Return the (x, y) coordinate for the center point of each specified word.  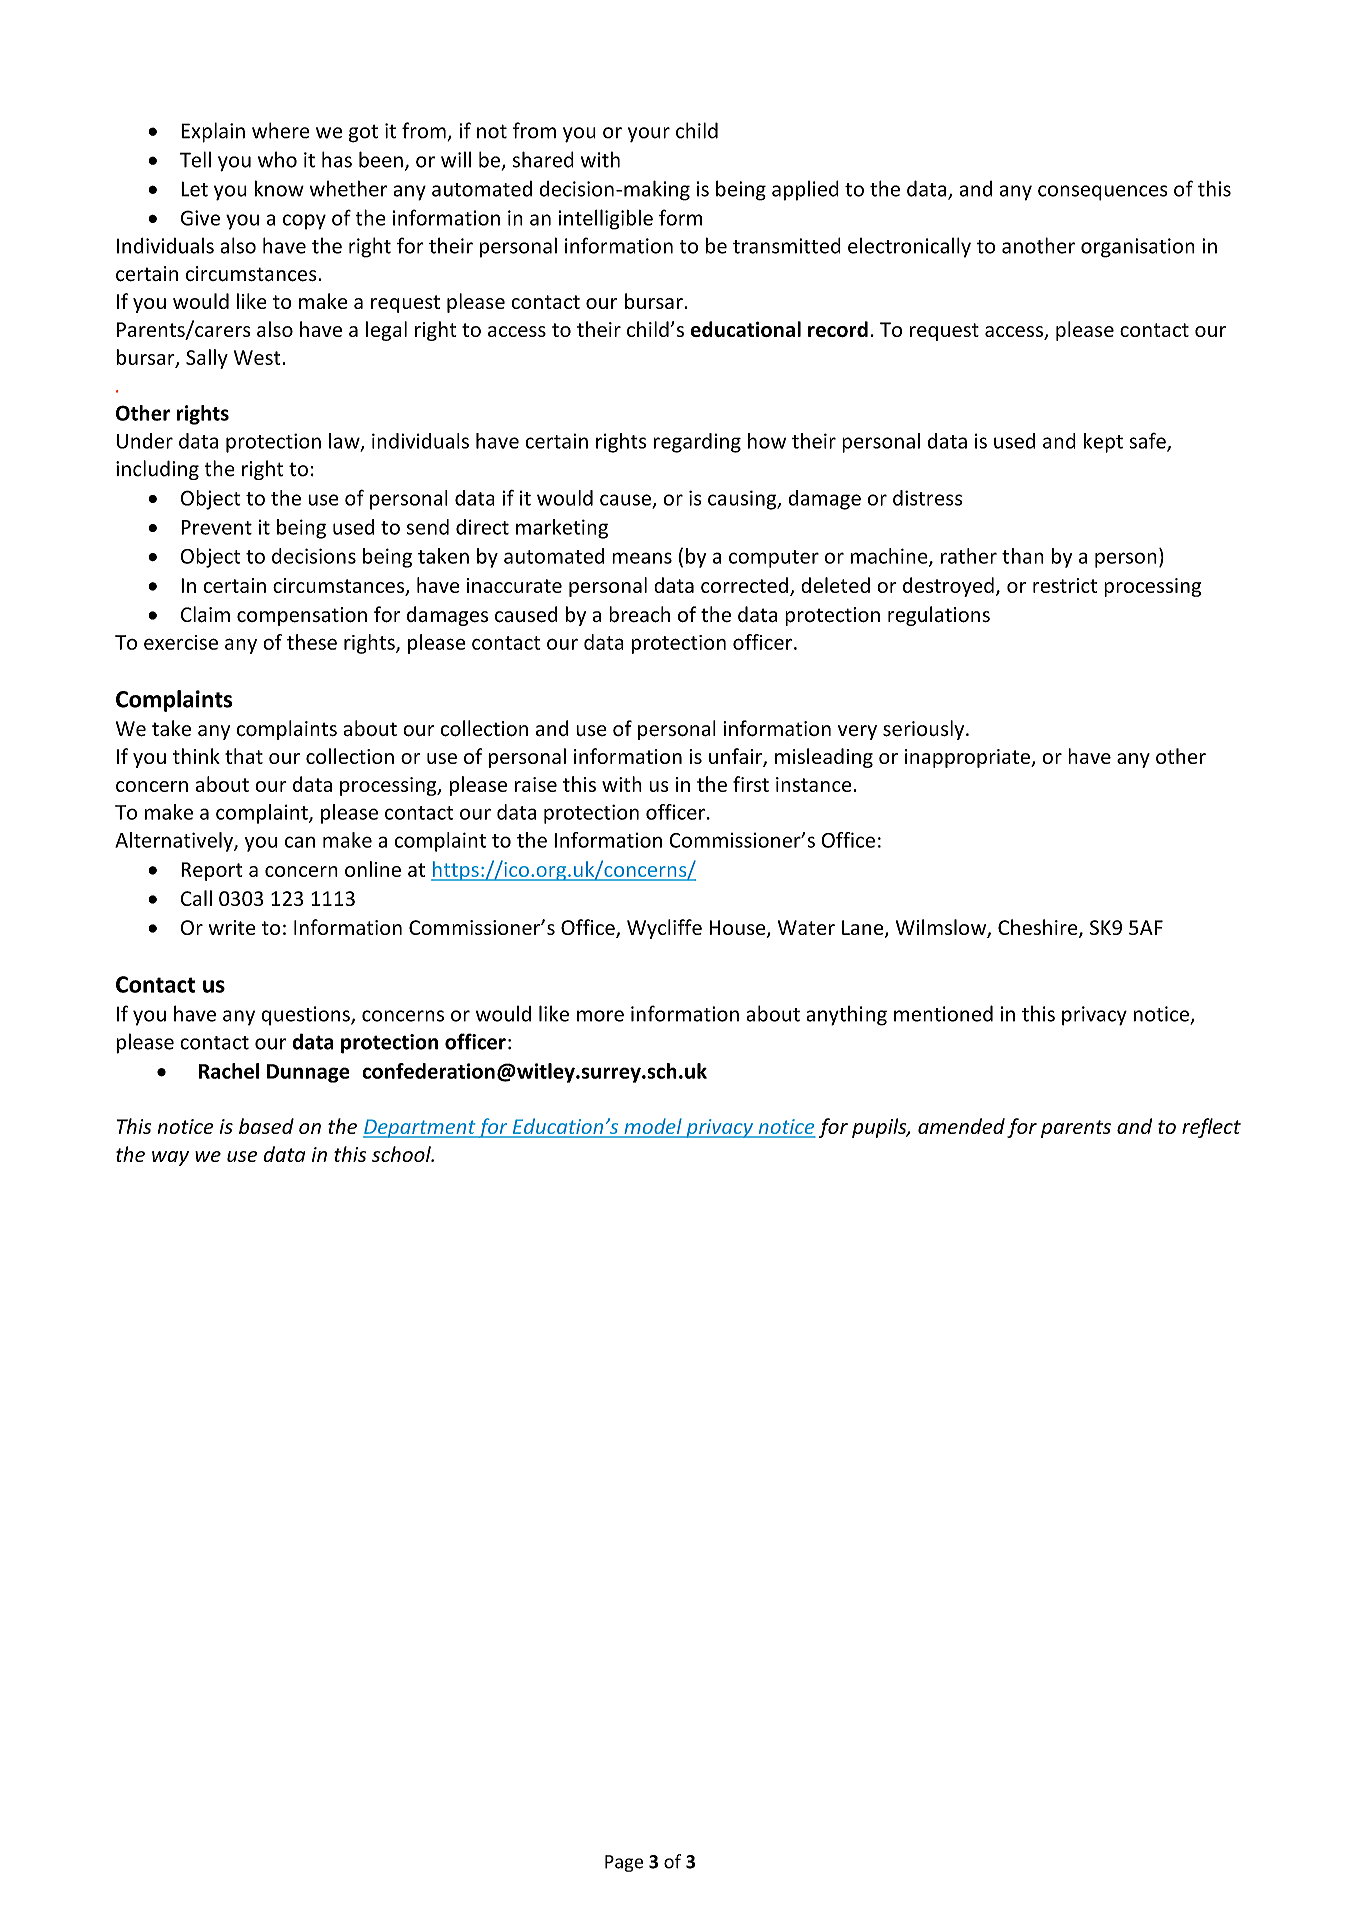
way (170, 1158)
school (402, 1154)
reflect (1211, 1128)
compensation (302, 616)
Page (624, 1863)
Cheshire (1039, 928)
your (649, 134)
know (279, 188)
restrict (1065, 585)
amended (961, 1126)
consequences (1103, 193)
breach (639, 614)
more (600, 1016)
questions (306, 1016)
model (653, 1127)
